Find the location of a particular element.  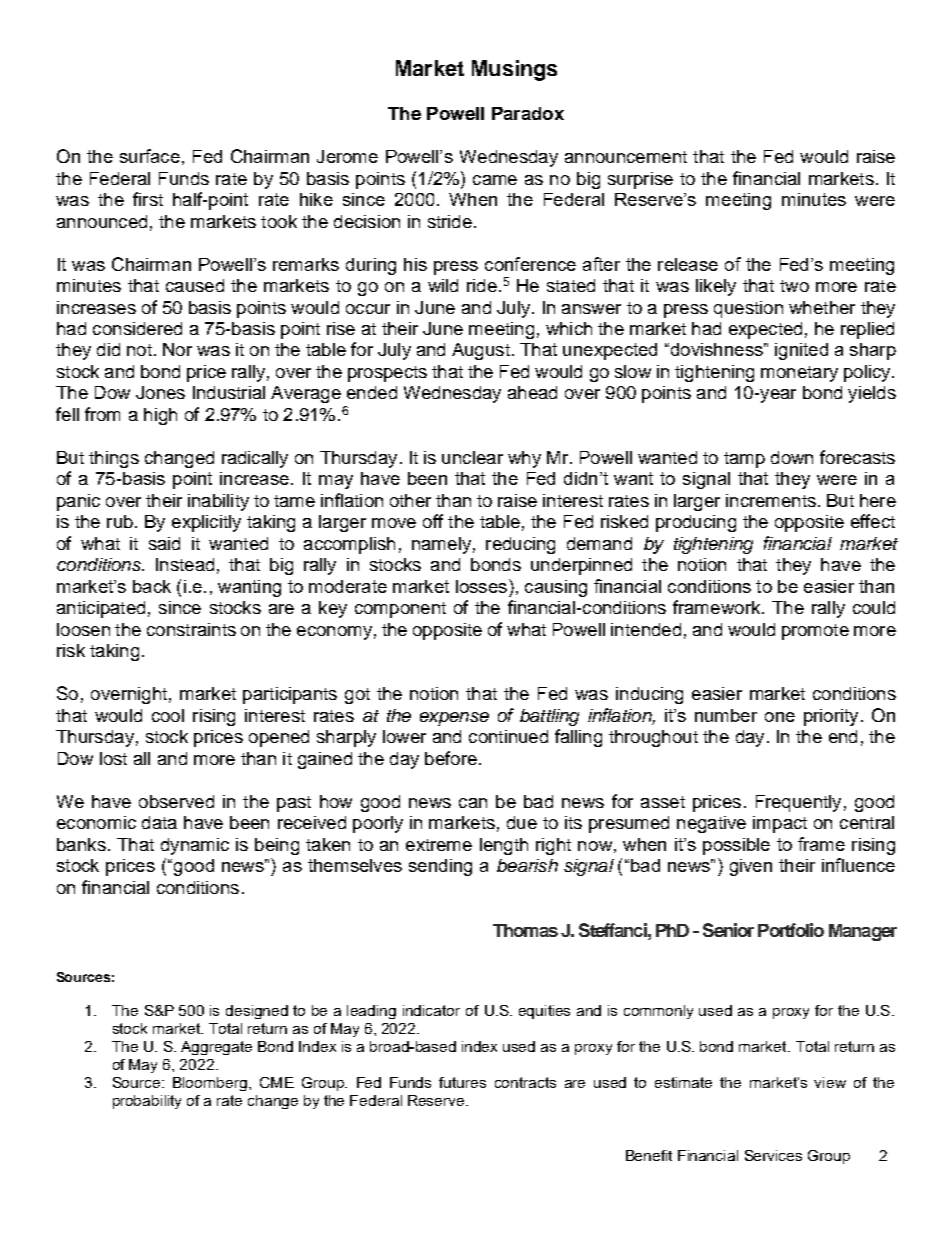

Frequently is located at coordinates (798, 803).
